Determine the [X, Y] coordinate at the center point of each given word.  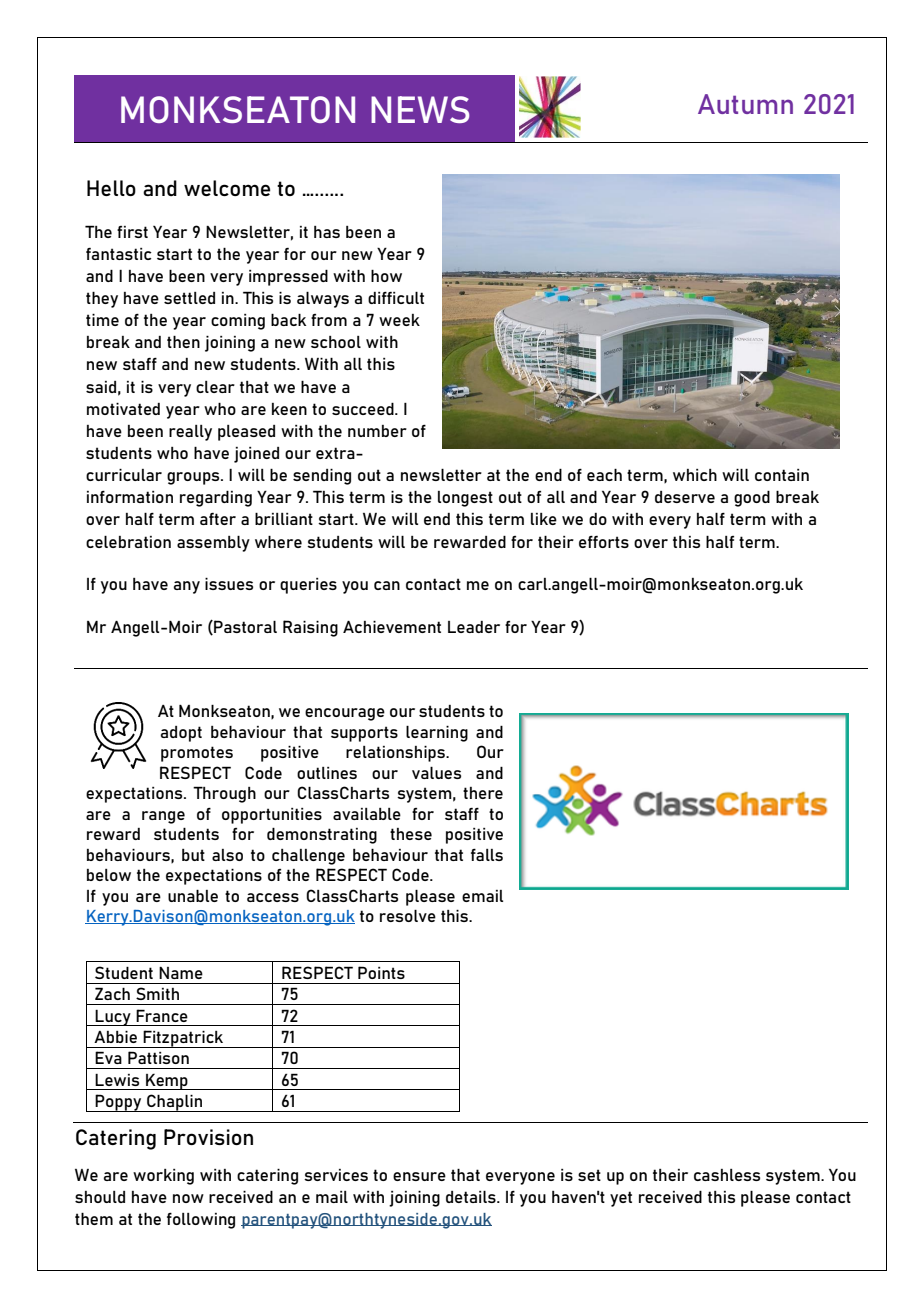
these [411, 834]
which [695, 475]
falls [487, 854]
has [327, 232]
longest [465, 499]
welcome [227, 188]
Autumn [745, 104]
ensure [419, 1176]
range [163, 817]
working [163, 1177]
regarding [216, 498]
